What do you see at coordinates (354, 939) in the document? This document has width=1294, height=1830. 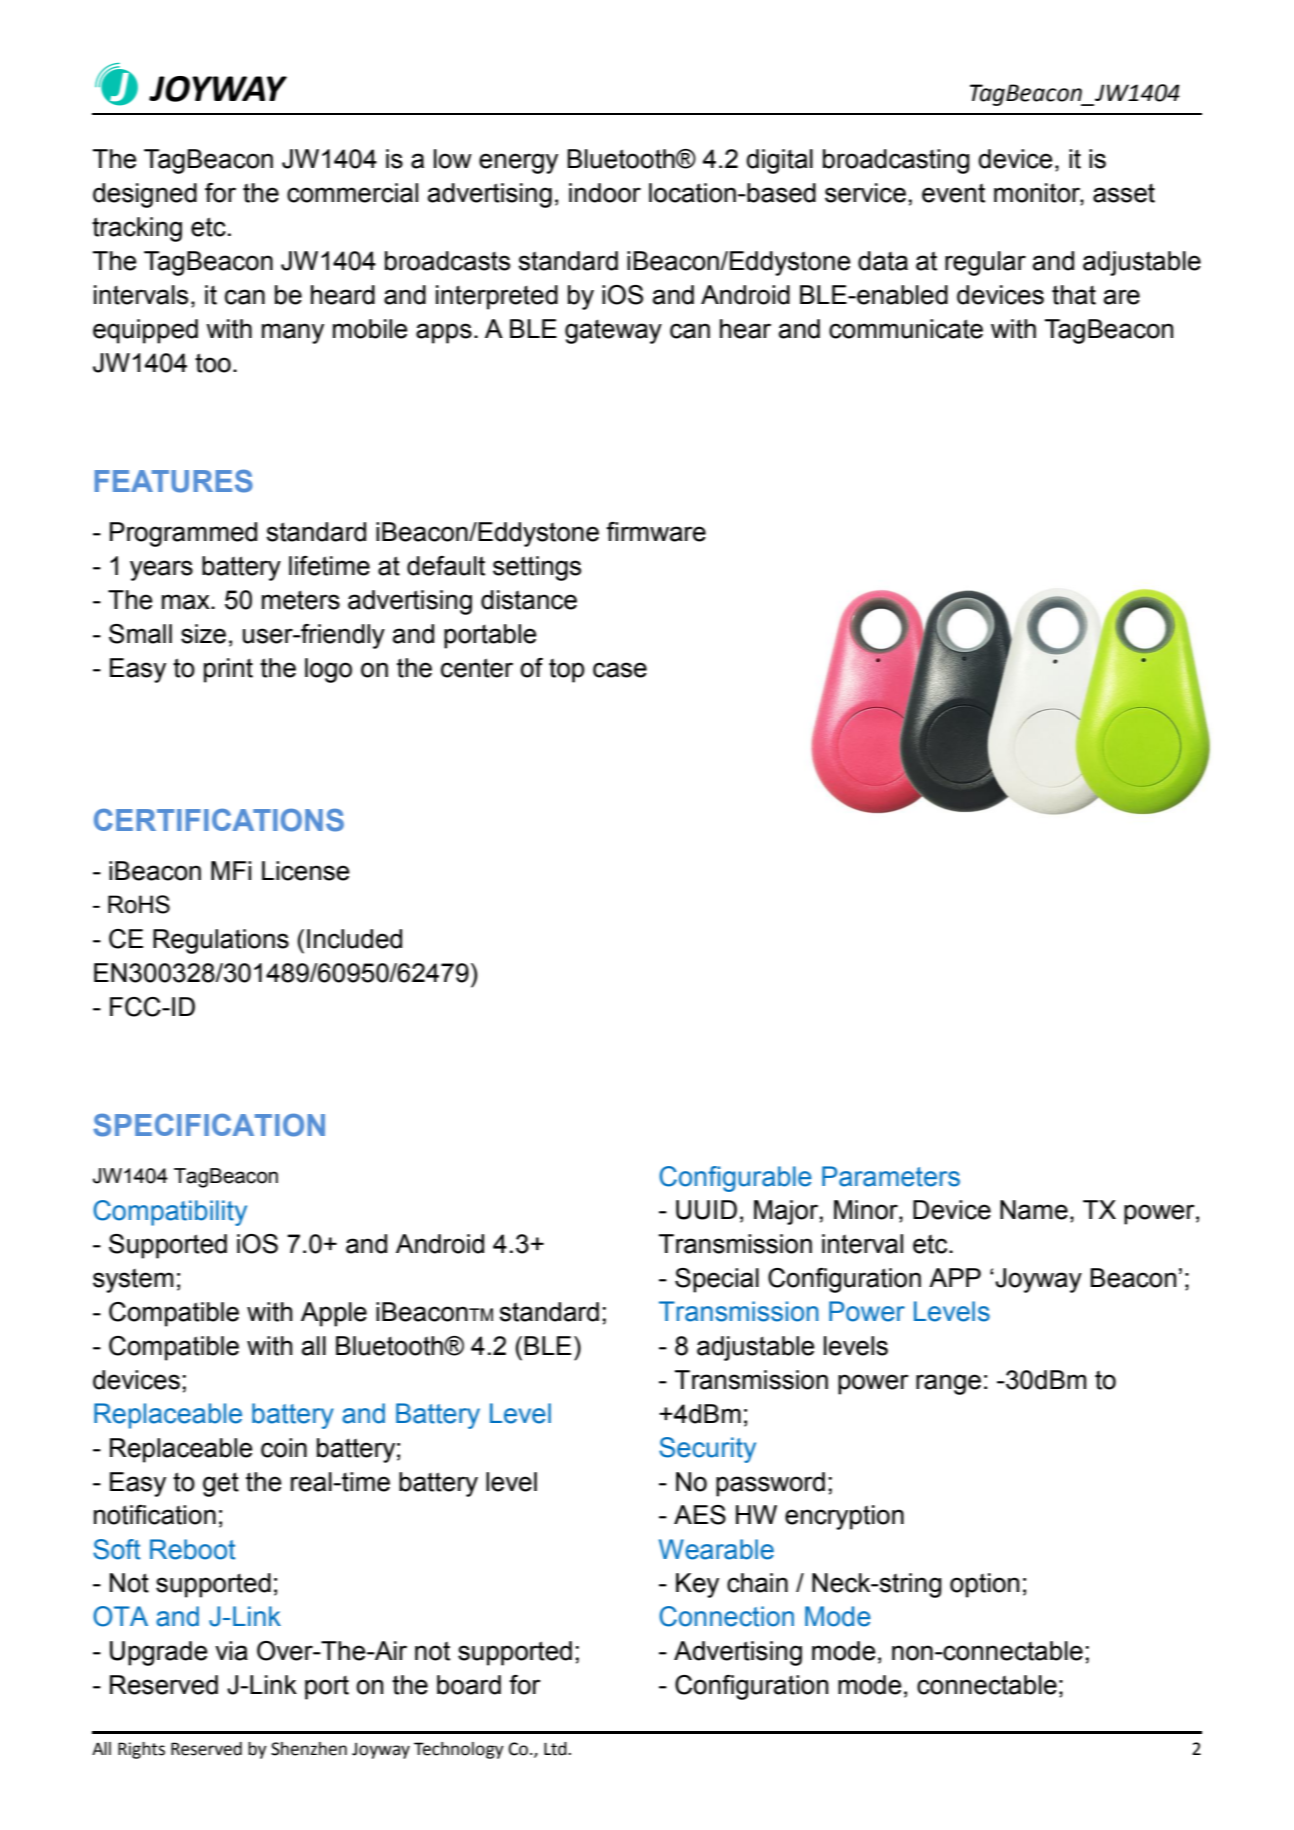 I see `Included` at bounding box center [354, 939].
